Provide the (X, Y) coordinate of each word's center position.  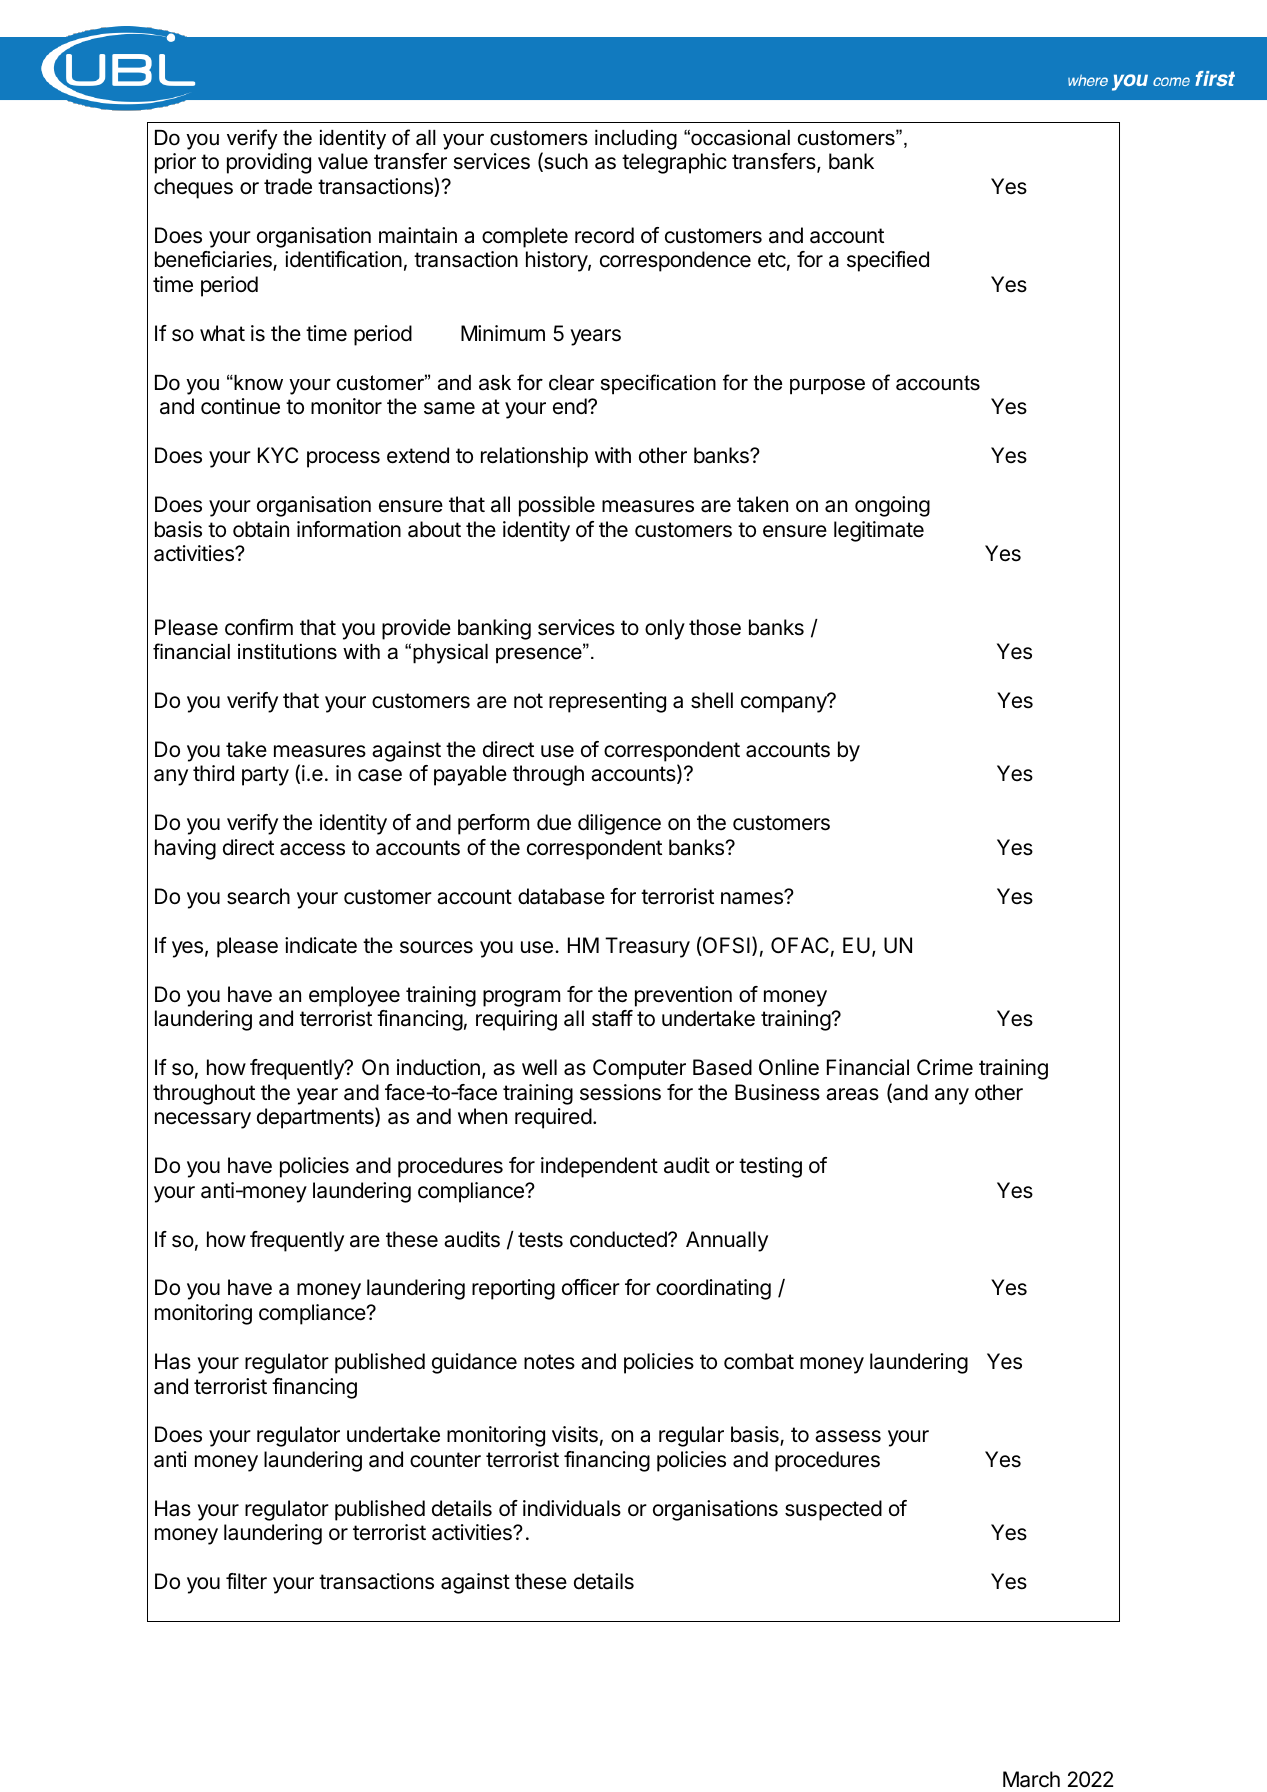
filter (246, 1581)
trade (288, 186)
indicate (321, 945)
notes (549, 1362)
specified (888, 261)
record (604, 235)
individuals (572, 1508)
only (665, 629)
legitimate (879, 531)
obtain (261, 529)
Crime (945, 1067)
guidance (474, 1363)
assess (848, 1436)
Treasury (647, 947)
